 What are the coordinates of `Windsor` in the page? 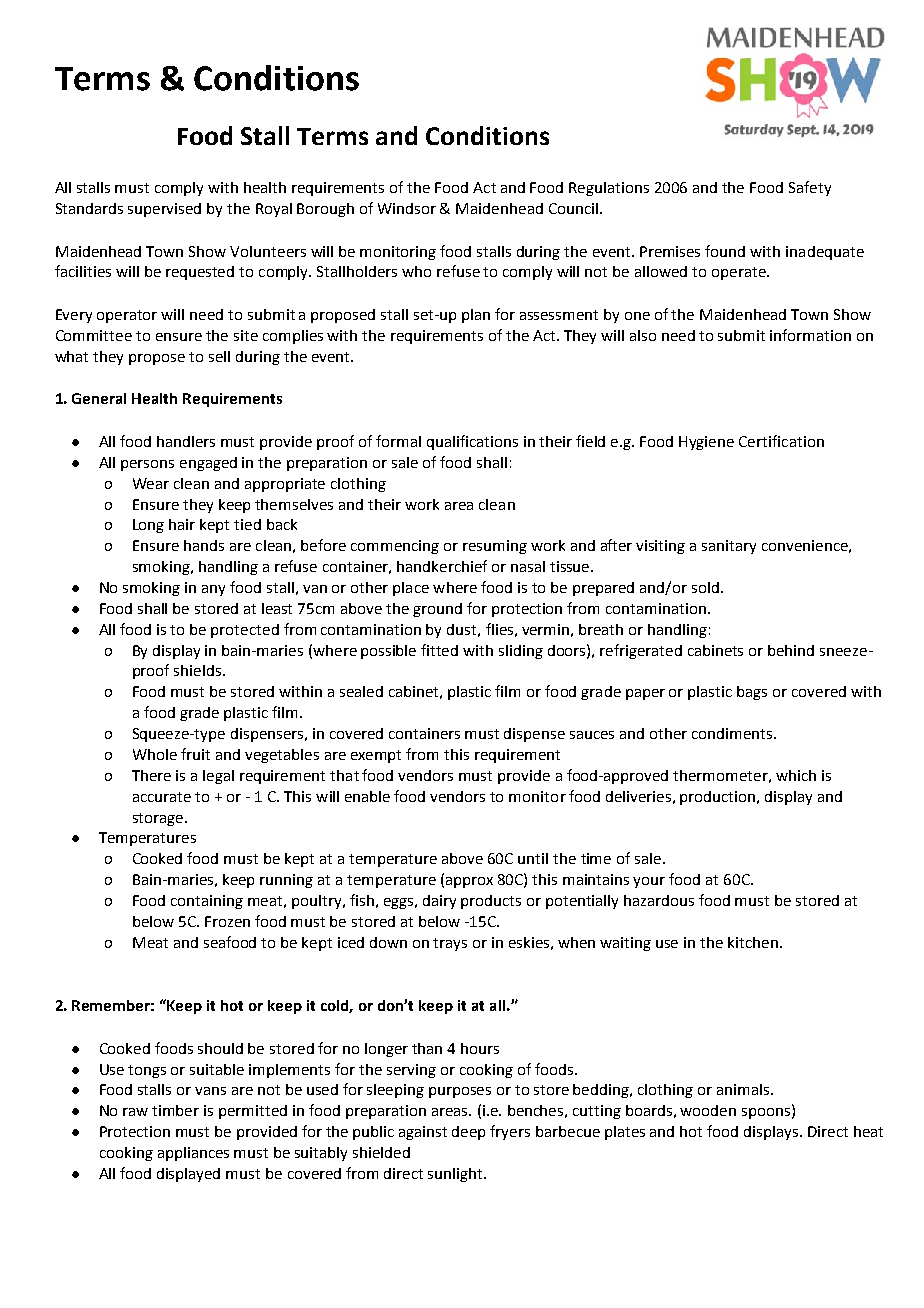 It's located at (407, 208).
